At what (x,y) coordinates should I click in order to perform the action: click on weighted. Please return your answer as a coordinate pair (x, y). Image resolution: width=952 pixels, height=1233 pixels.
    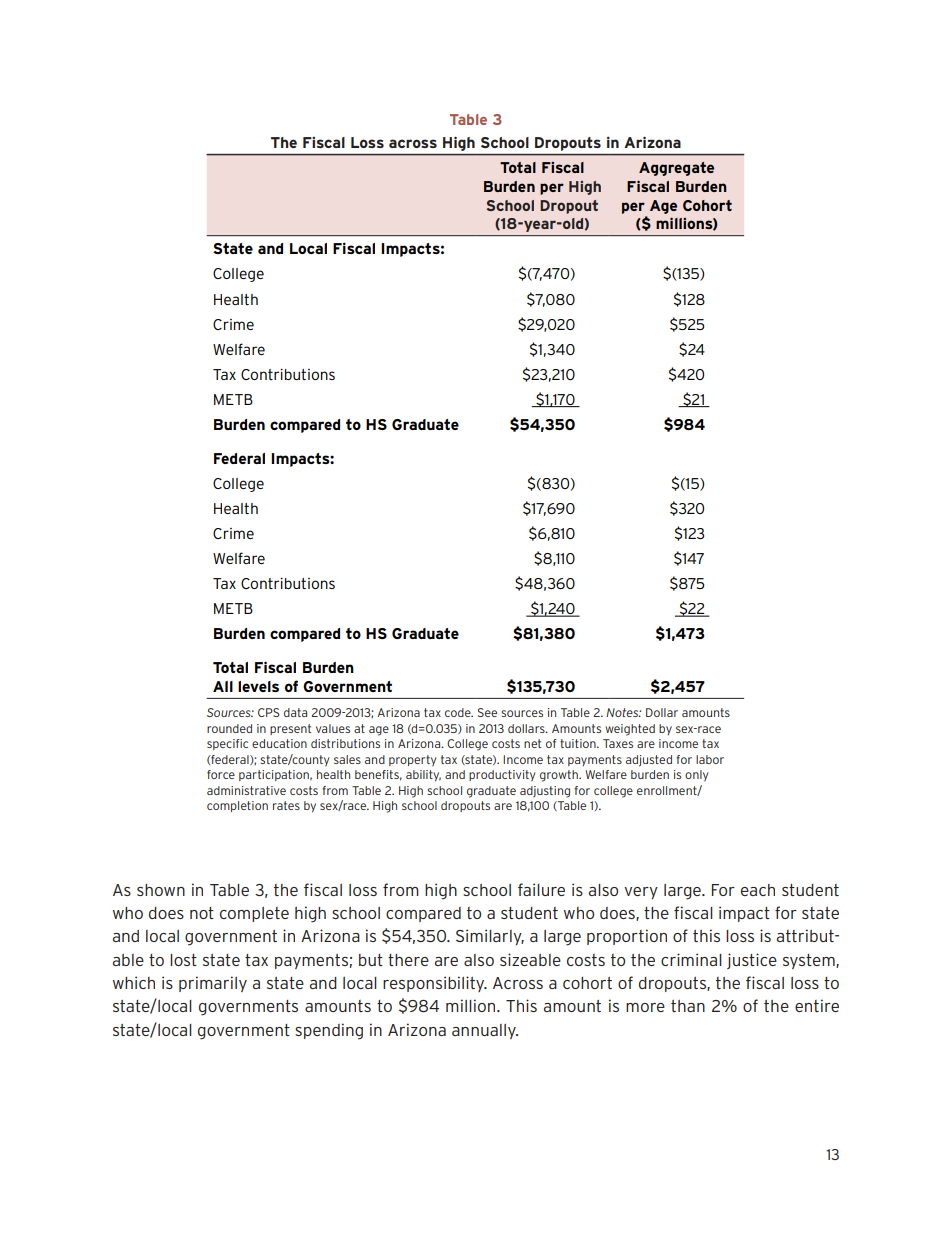
    Looking at the image, I should click on (630, 730).
